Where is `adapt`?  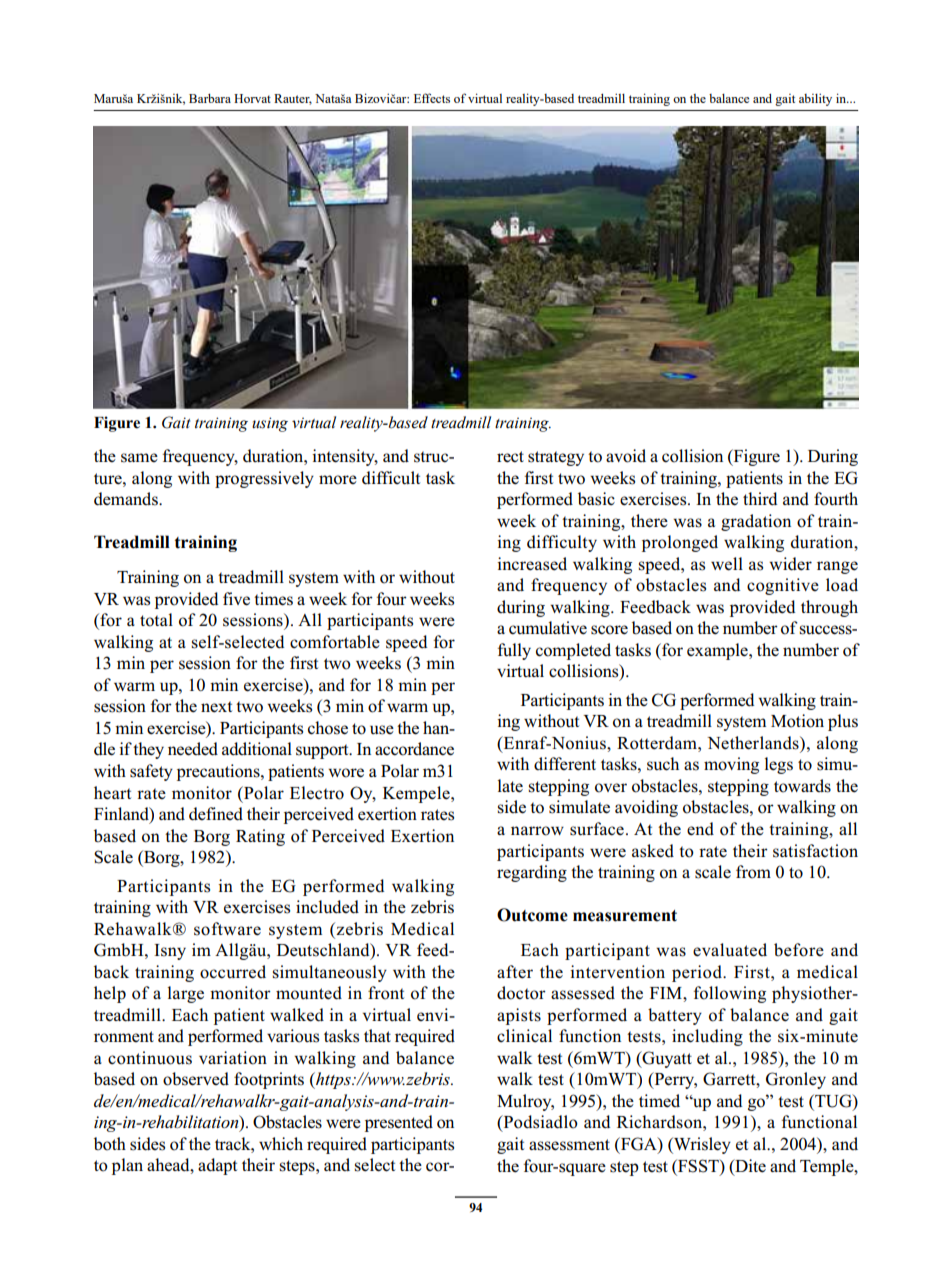
adapt is located at coordinates (217, 1166).
